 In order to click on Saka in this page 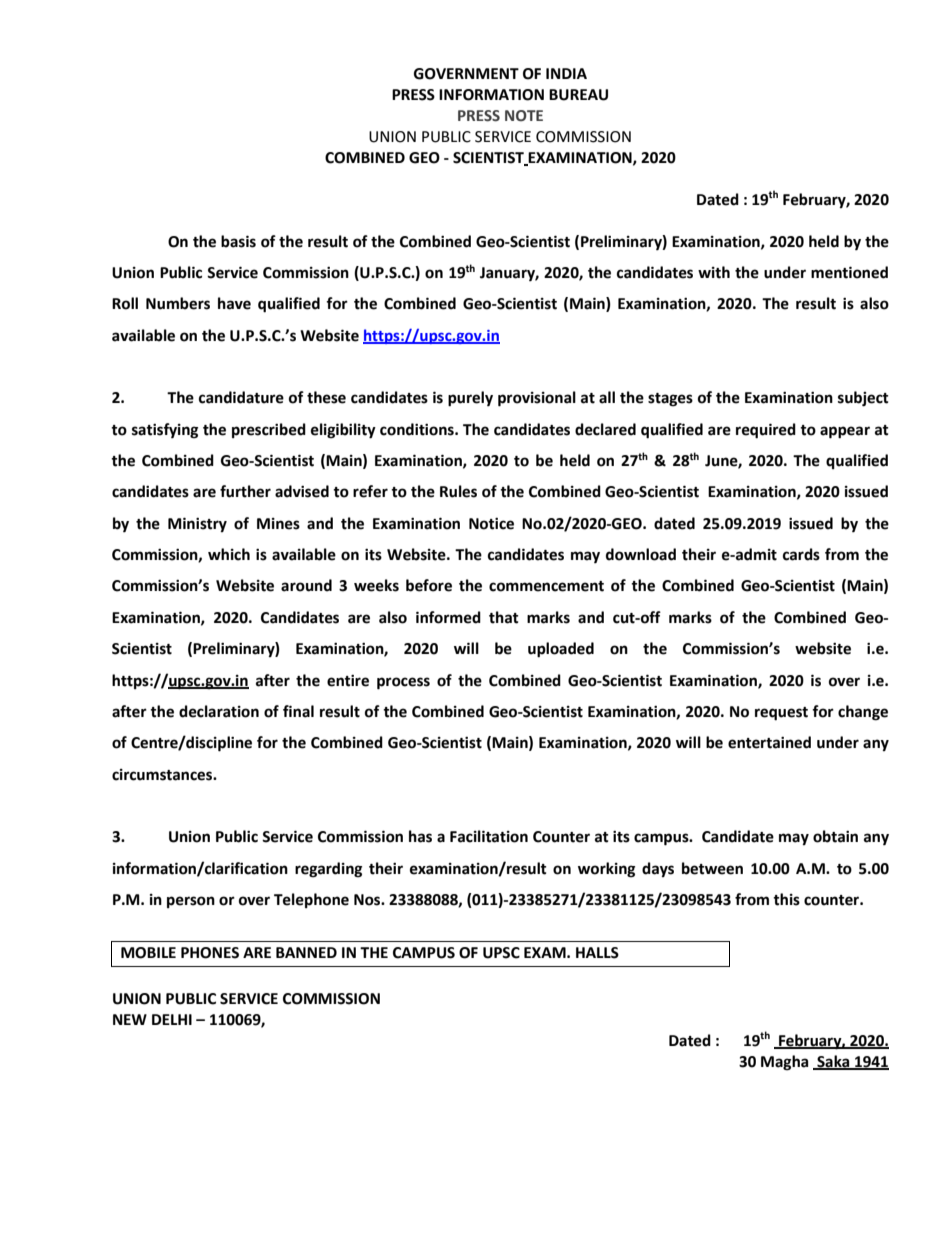, I will do `click(833, 1062)`.
